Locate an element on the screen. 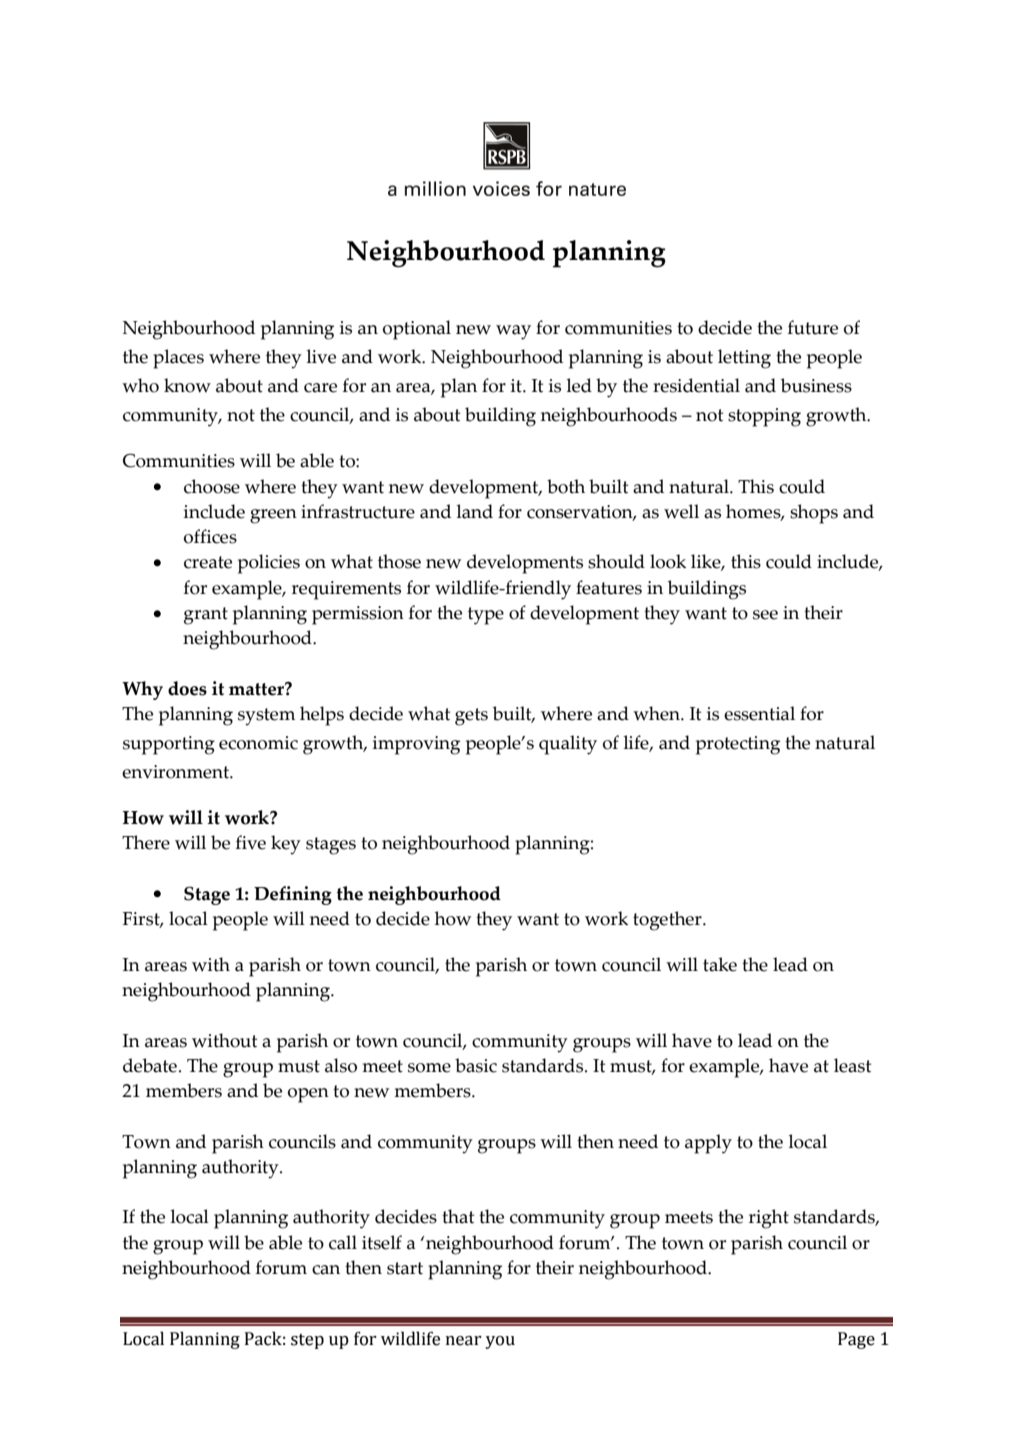 This screenshot has width=1012, height=1432. quality is located at coordinates (568, 745).
